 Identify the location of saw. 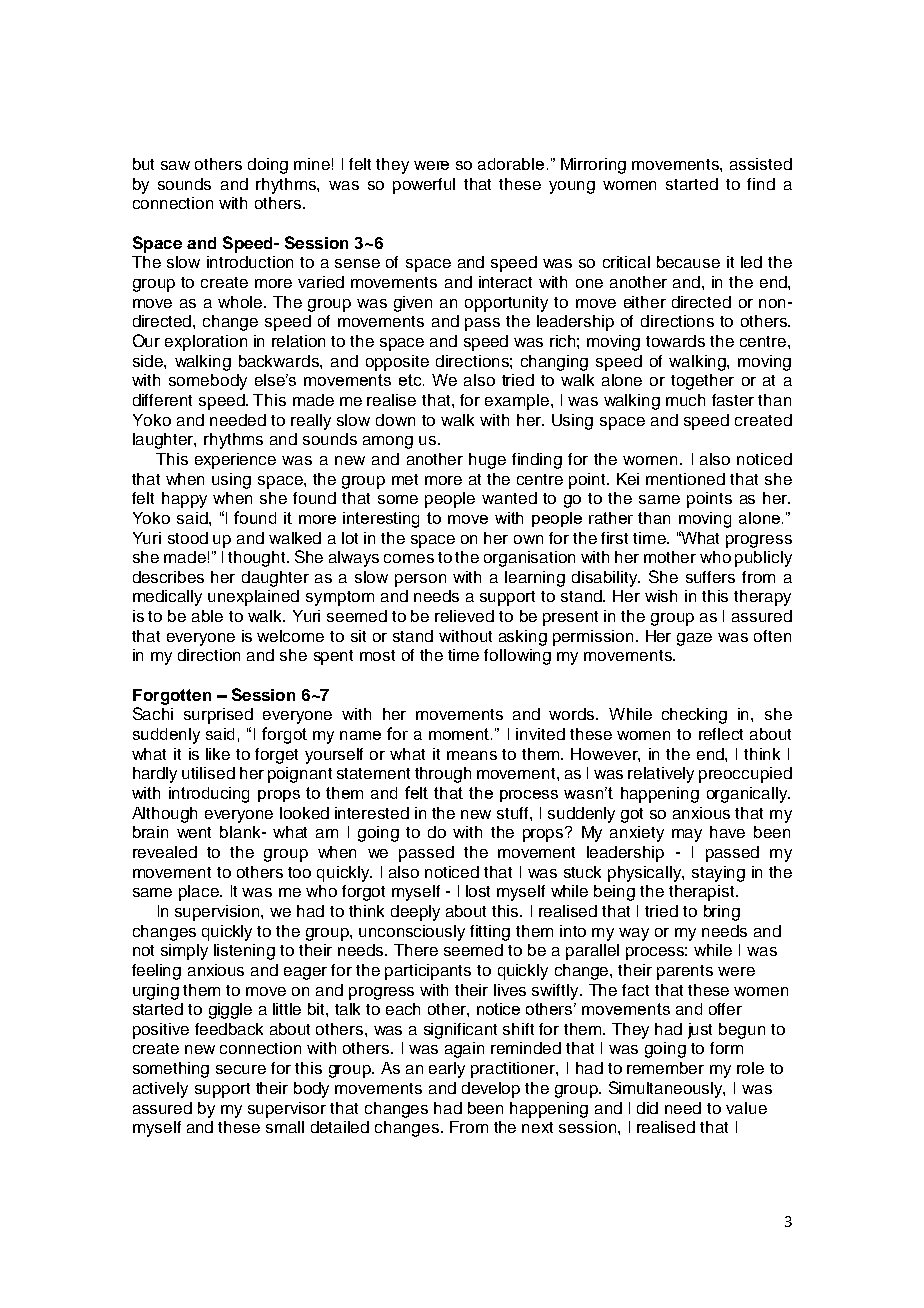
(175, 165).
